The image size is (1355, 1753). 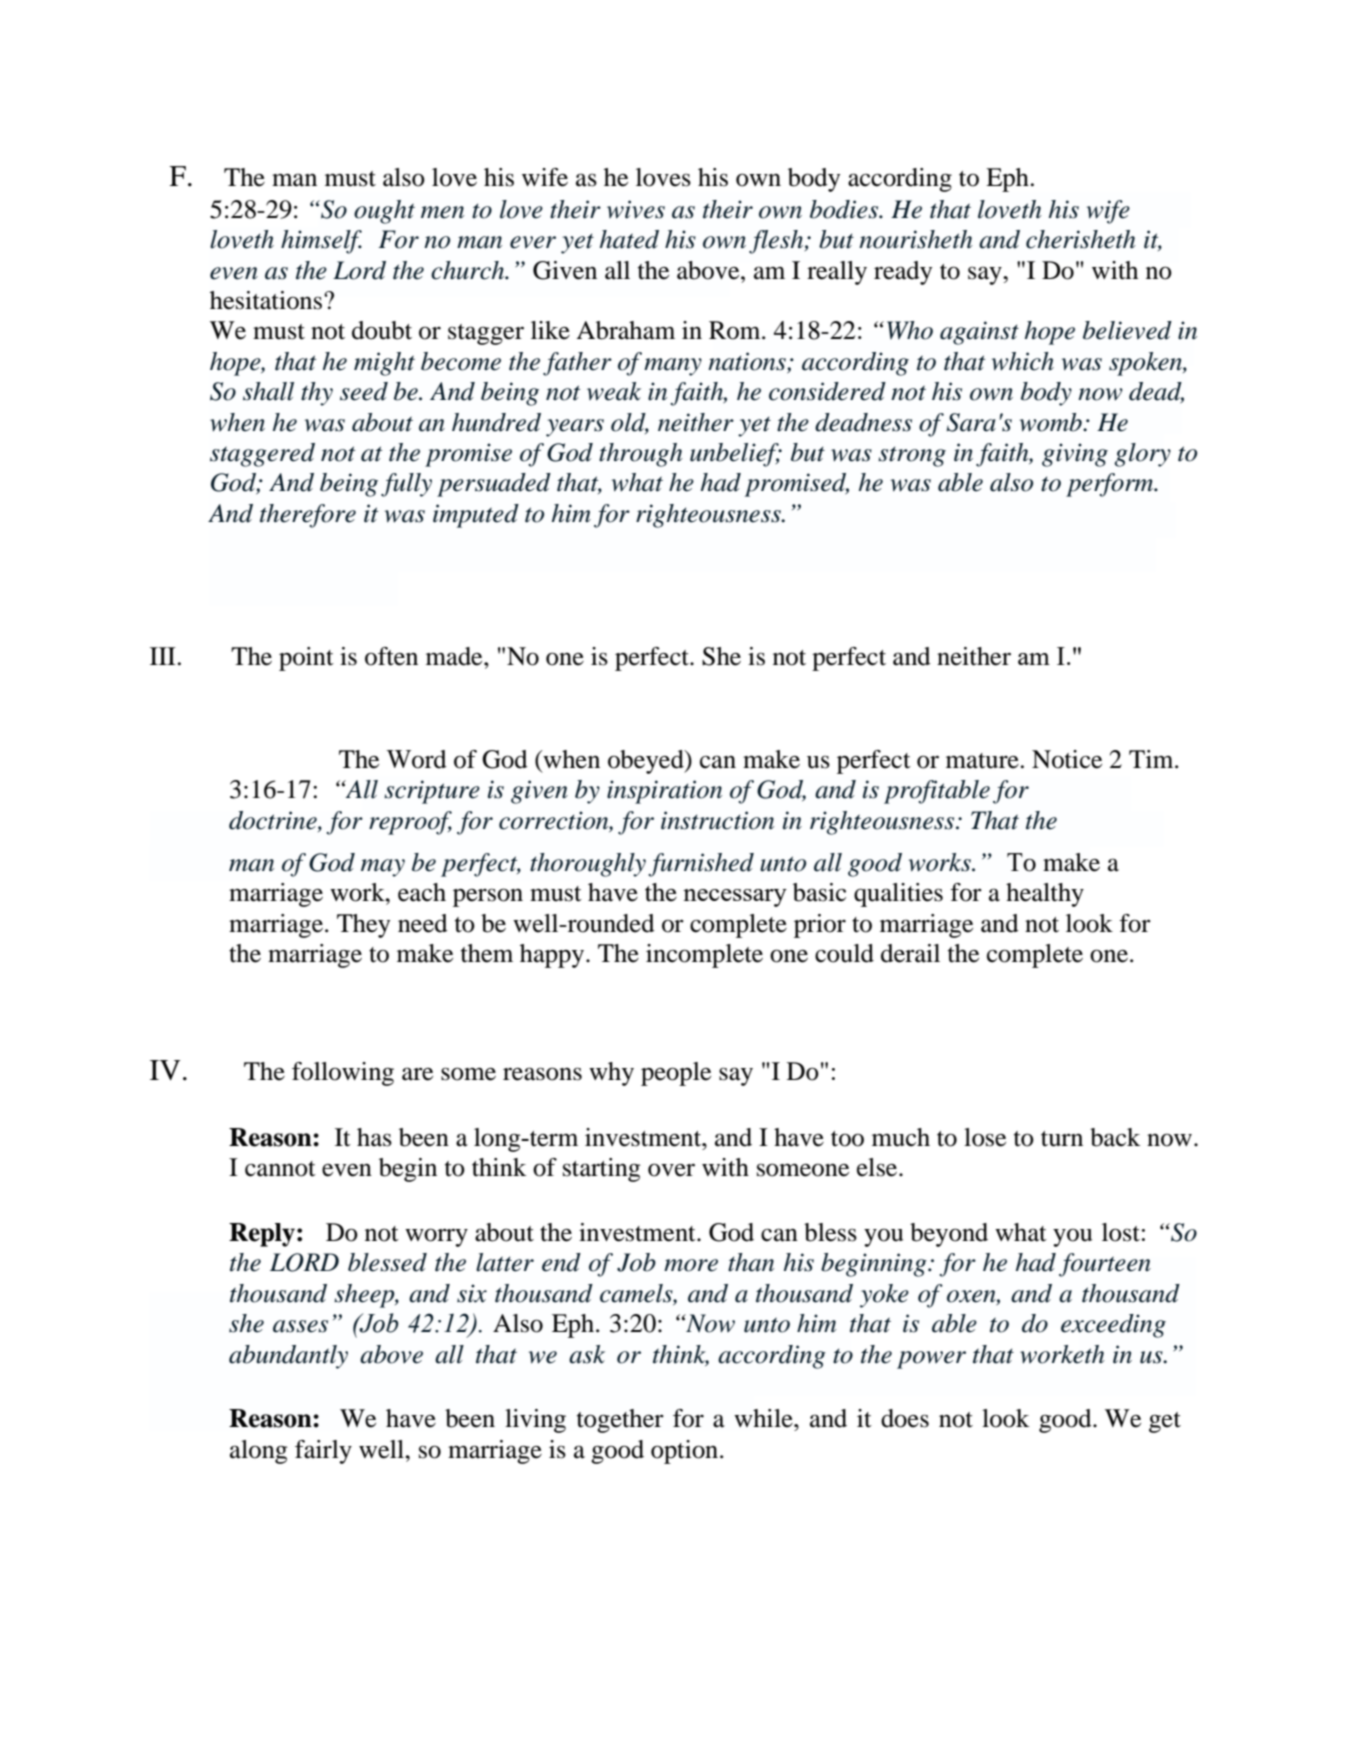 I want to click on fairly, so click(x=323, y=1452).
